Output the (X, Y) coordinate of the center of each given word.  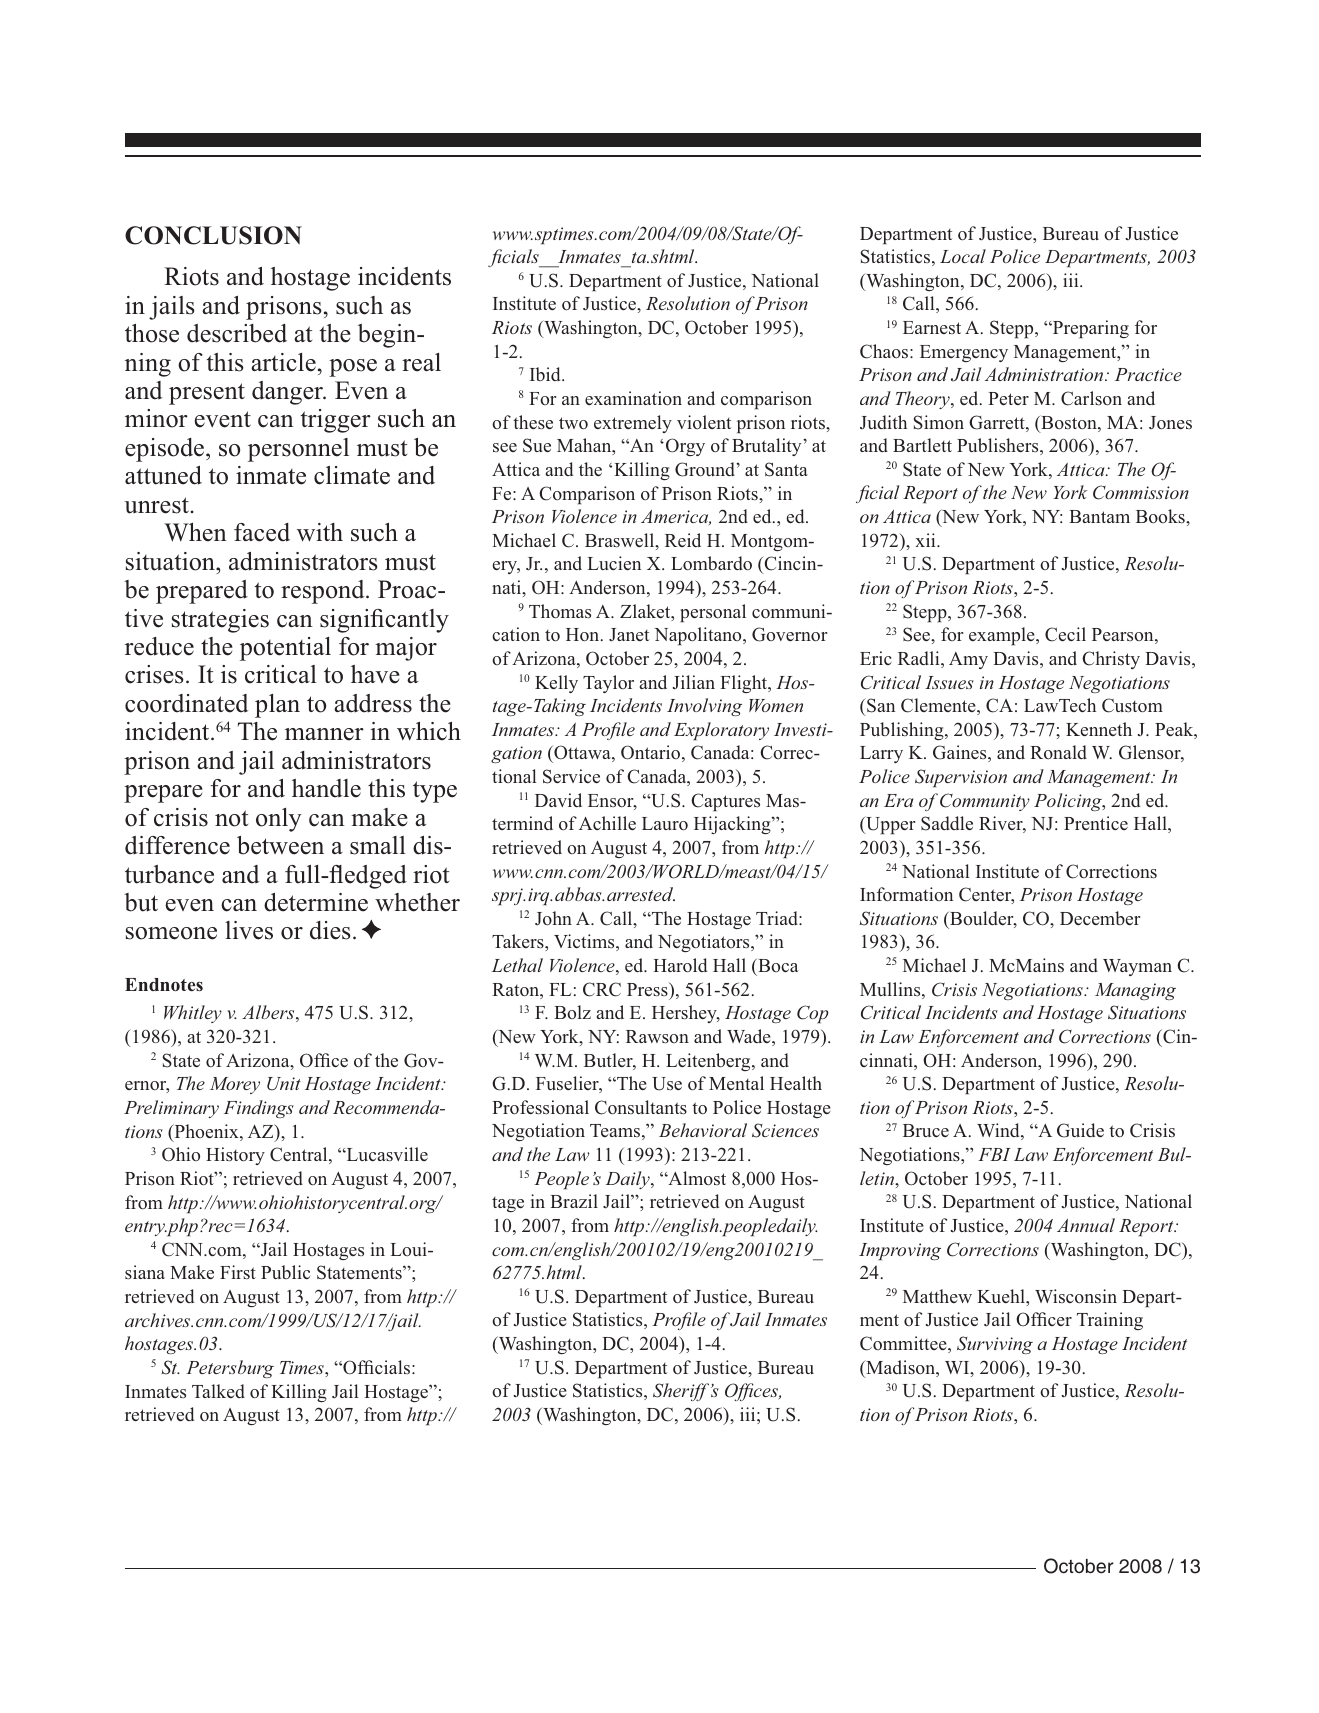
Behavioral (703, 1130)
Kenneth (1099, 729)
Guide (1080, 1130)
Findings (259, 1109)
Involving (704, 707)
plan (277, 706)
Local (963, 256)
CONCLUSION (213, 235)
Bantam (1099, 516)
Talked (218, 1391)
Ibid (546, 374)
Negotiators (705, 943)
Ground (706, 469)
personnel (298, 450)
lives (249, 930)
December (1100, 918)
